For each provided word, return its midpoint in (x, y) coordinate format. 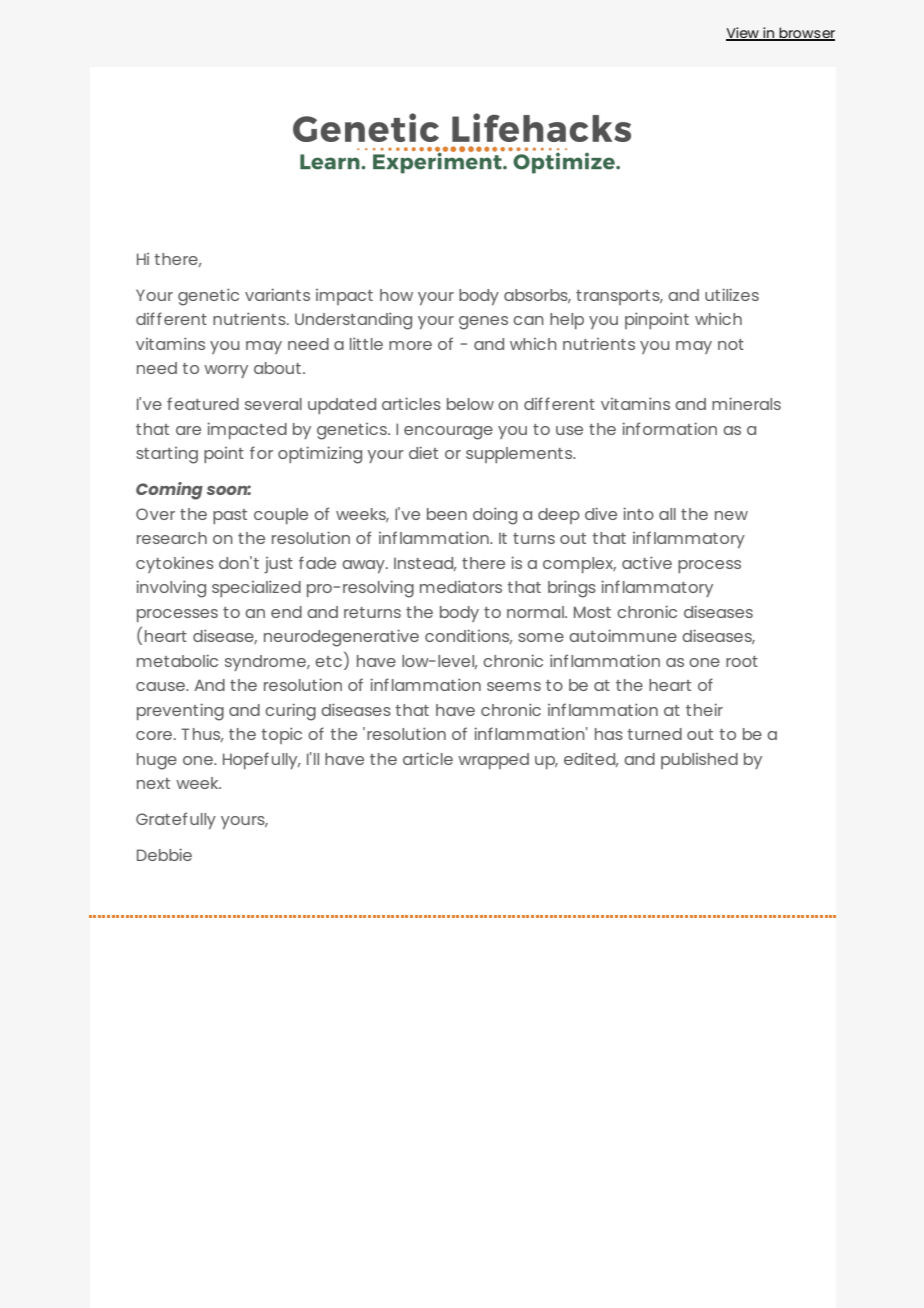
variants (277, 294)
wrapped (493, 761)
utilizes (732, 294)
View (743, 34)
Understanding (353, 321)
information (669, 428)
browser (806, 34)
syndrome (266, 663)
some (541, 637)
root (742, 661)
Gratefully (176, 820)
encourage (448, 433)
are (188, 430)
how (396, 295)
